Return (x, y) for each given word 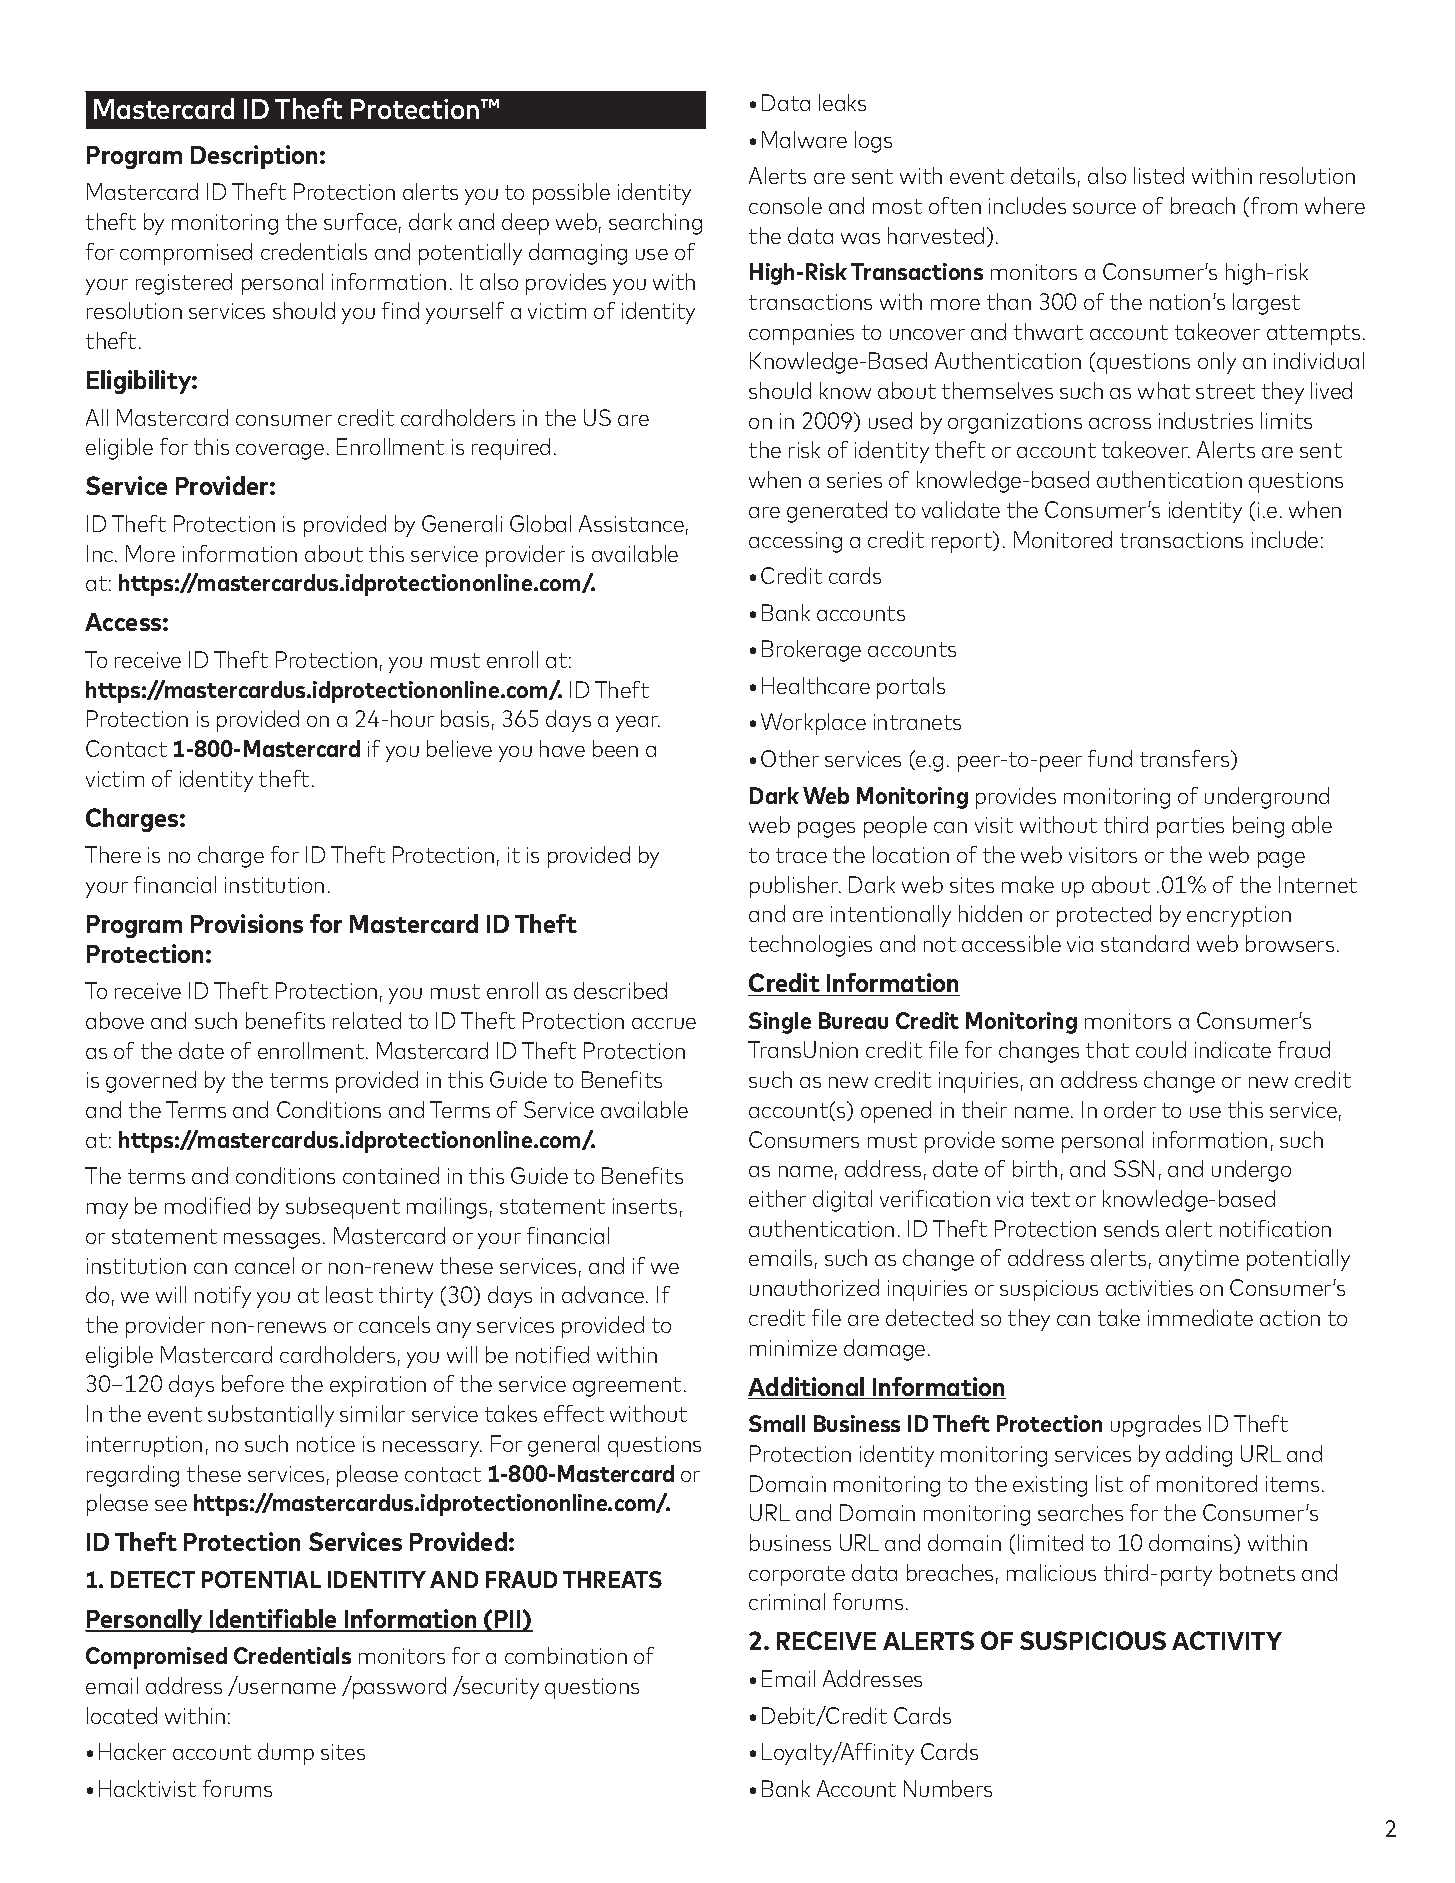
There (113, 854)
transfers (1186, 760)
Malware (804, 139)
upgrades (1156, 1426)
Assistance (631, 523)
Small (777, 1423)
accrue (664, 1023)
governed (151, 1082)
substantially (271, 1416)
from (1274, 205)
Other (790, 758)
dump (286, 1754)
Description (254, 157)
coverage (280, 452)
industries (1206, 420)
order (1130, 1109)
